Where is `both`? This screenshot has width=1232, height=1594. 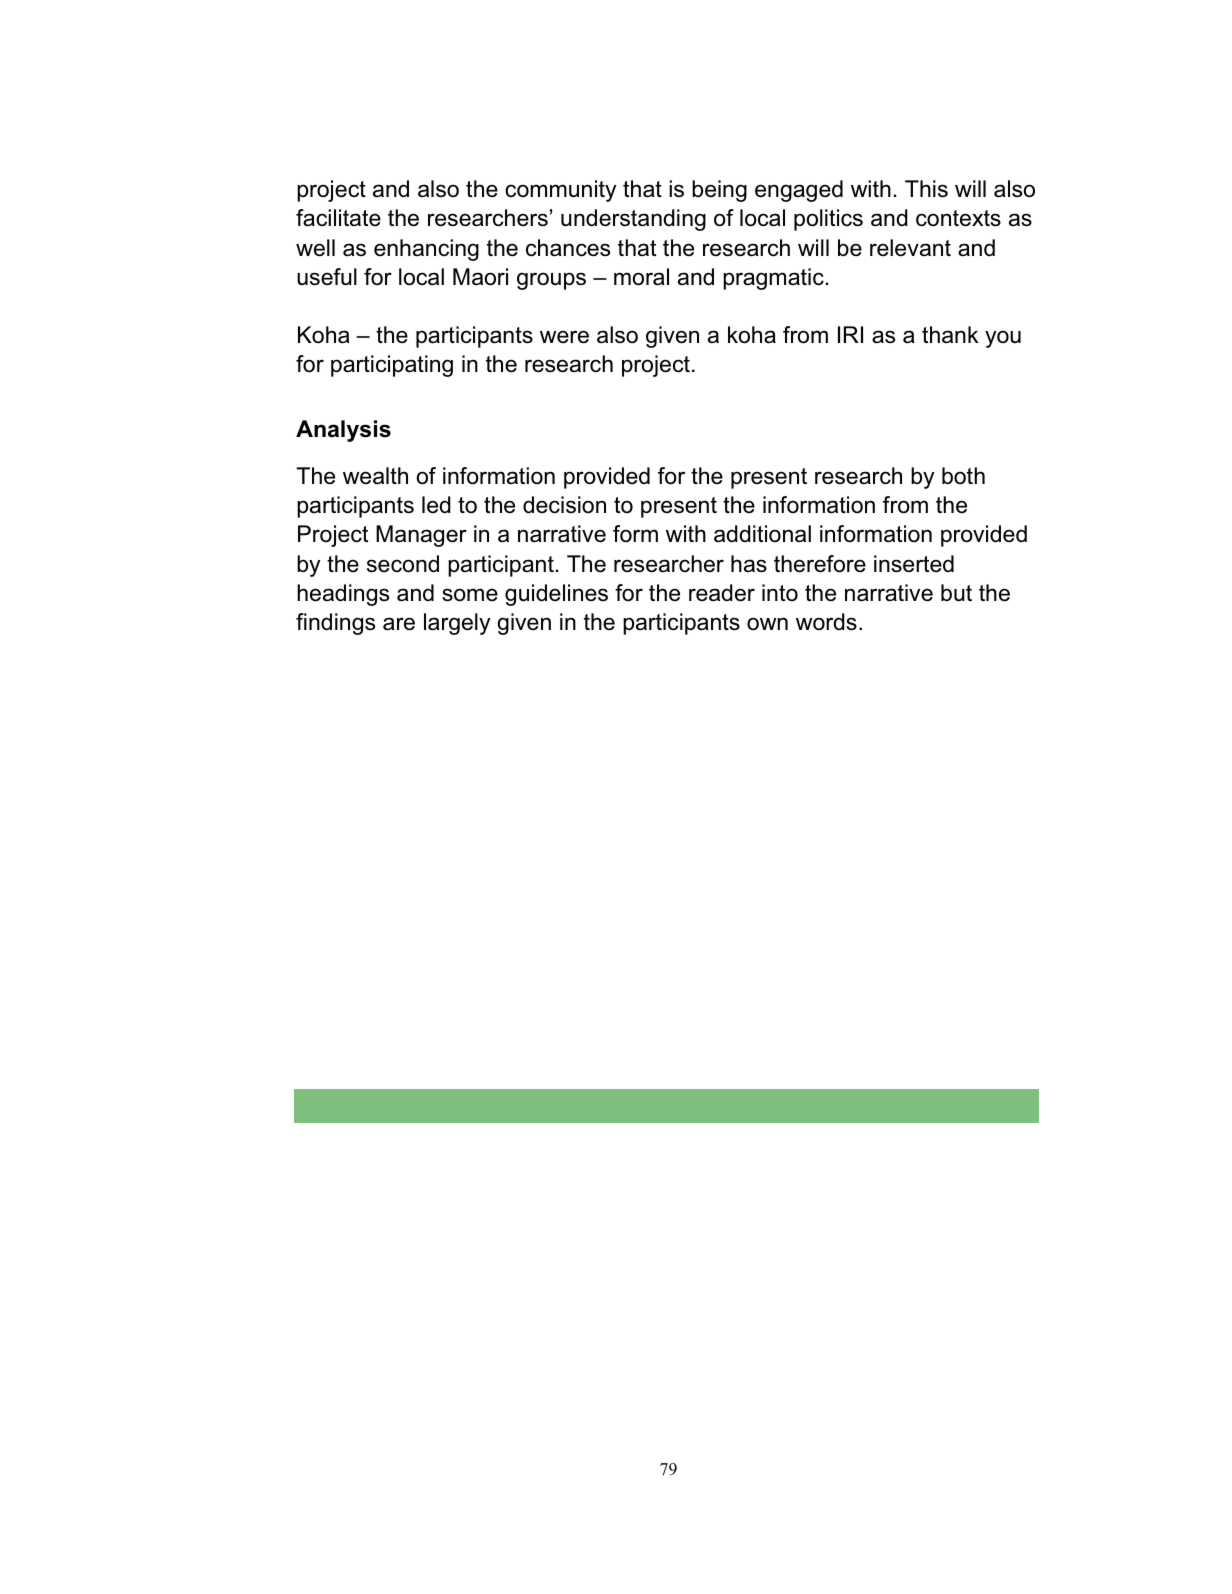
both is located at coordinates (963, 476).
